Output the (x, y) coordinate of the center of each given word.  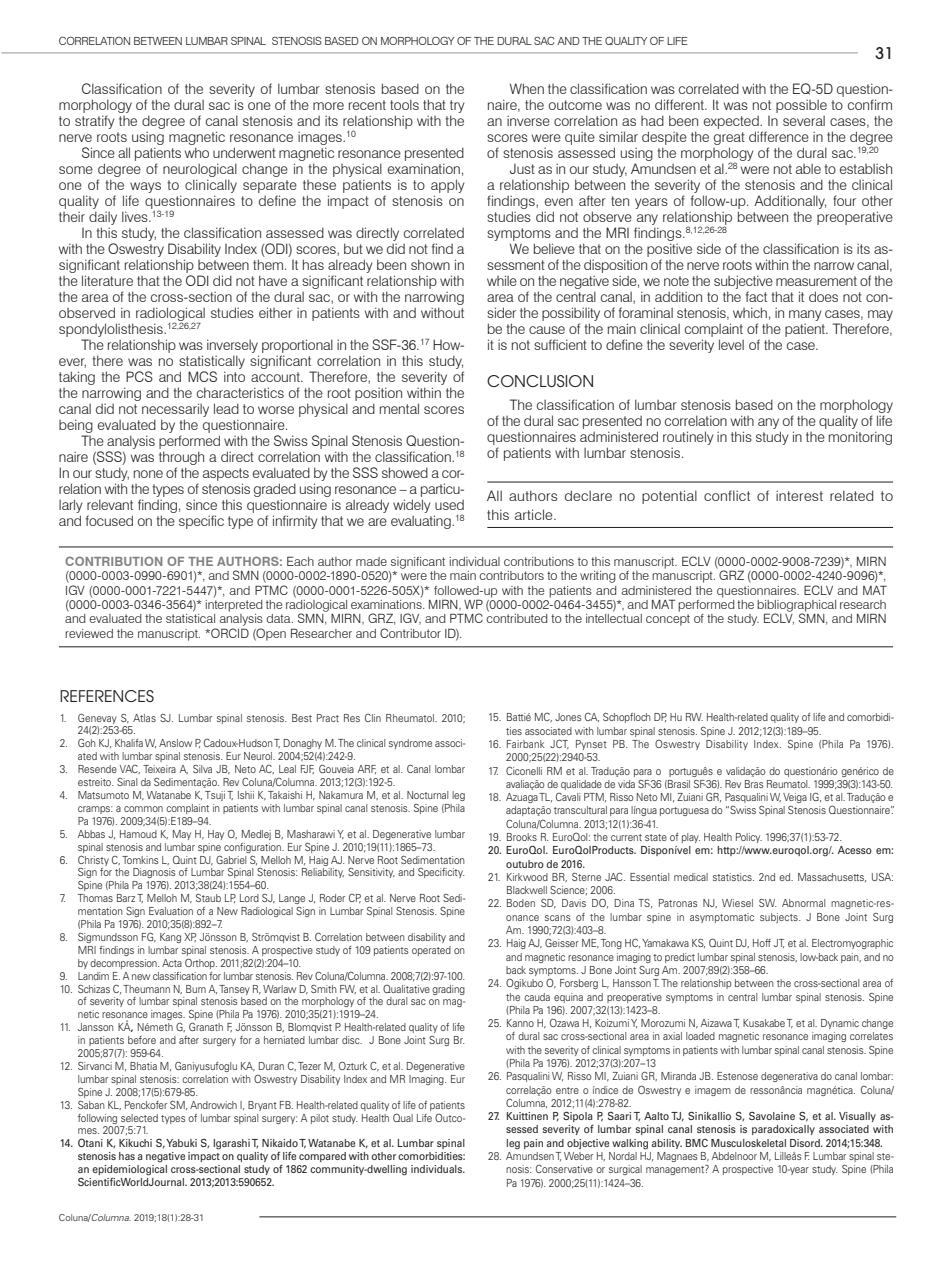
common (143, 809)
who (197, 152)
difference (779, 136)
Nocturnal (427, 795)
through (181, 459)
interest (799, 495)
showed (405, 472)
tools (404, 104)
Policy (749, 838)
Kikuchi (135, 1143)
